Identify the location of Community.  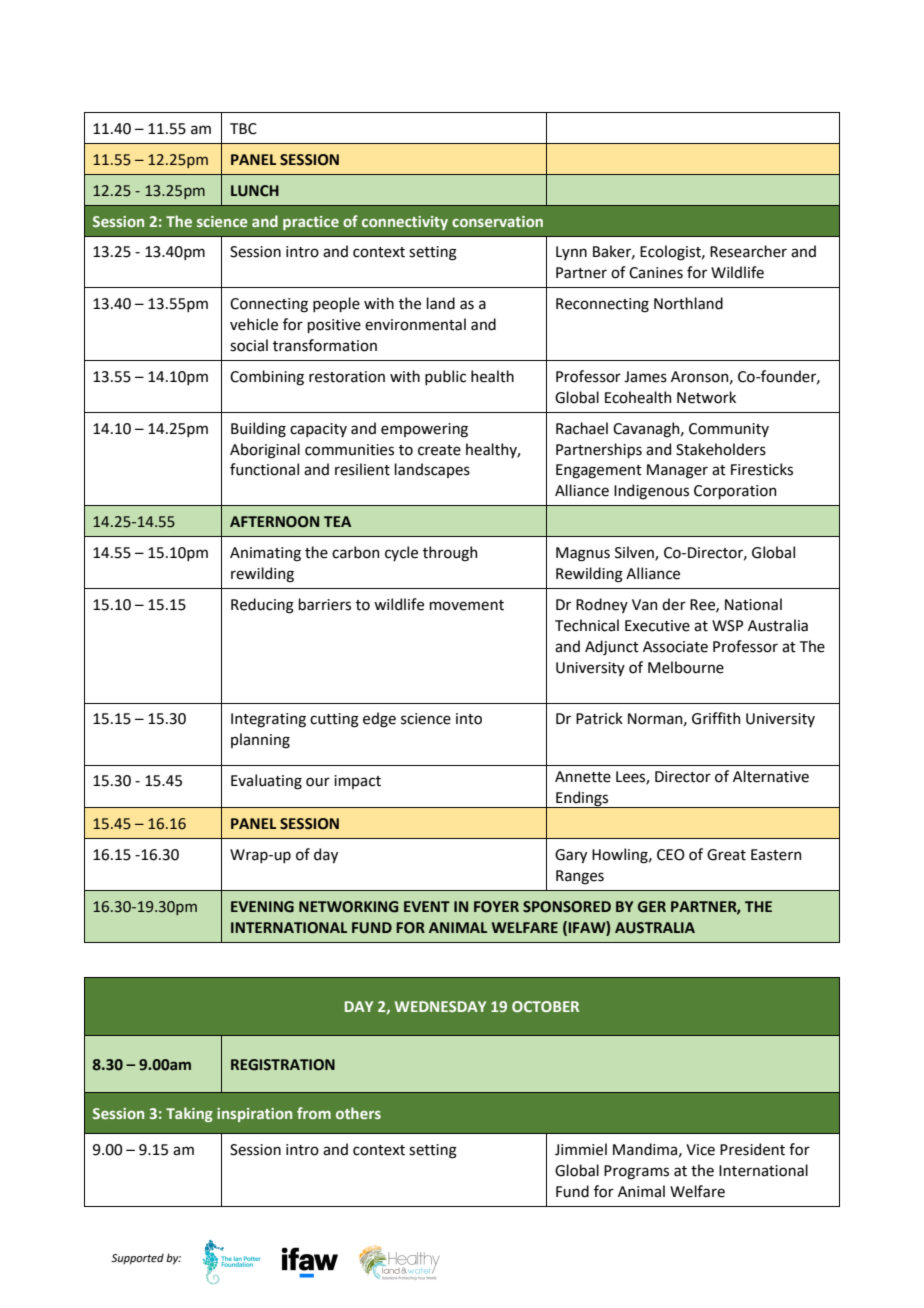
(729, 430).
